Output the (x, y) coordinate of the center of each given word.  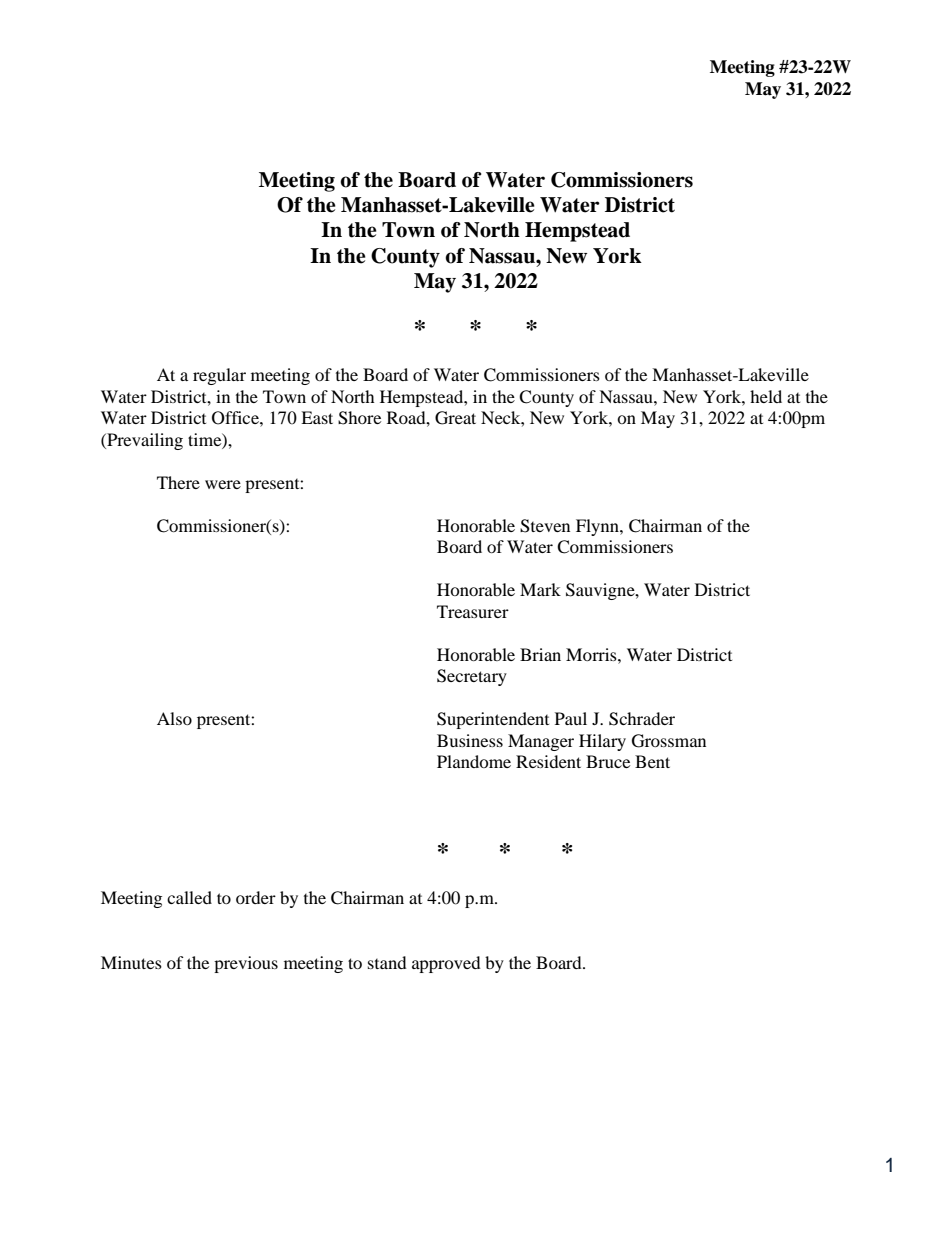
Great (455, 418)
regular (219, 376)
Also (174, 718)
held (766, 396)
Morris (592, 654)
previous (246, 964)
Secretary (472, 677)
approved (446, 964)
